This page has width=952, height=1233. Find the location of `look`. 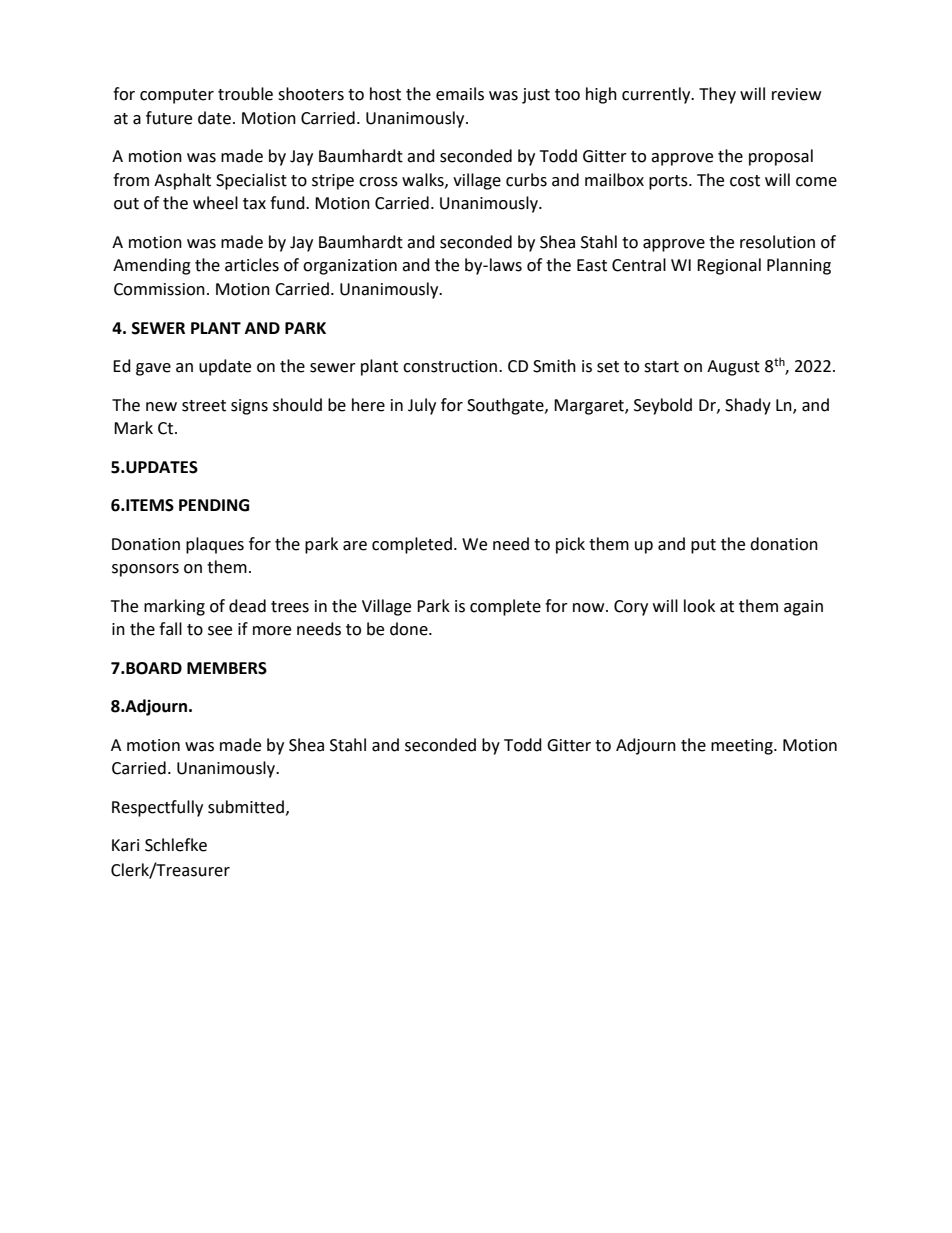

look is located at coordinates (699, 606).
